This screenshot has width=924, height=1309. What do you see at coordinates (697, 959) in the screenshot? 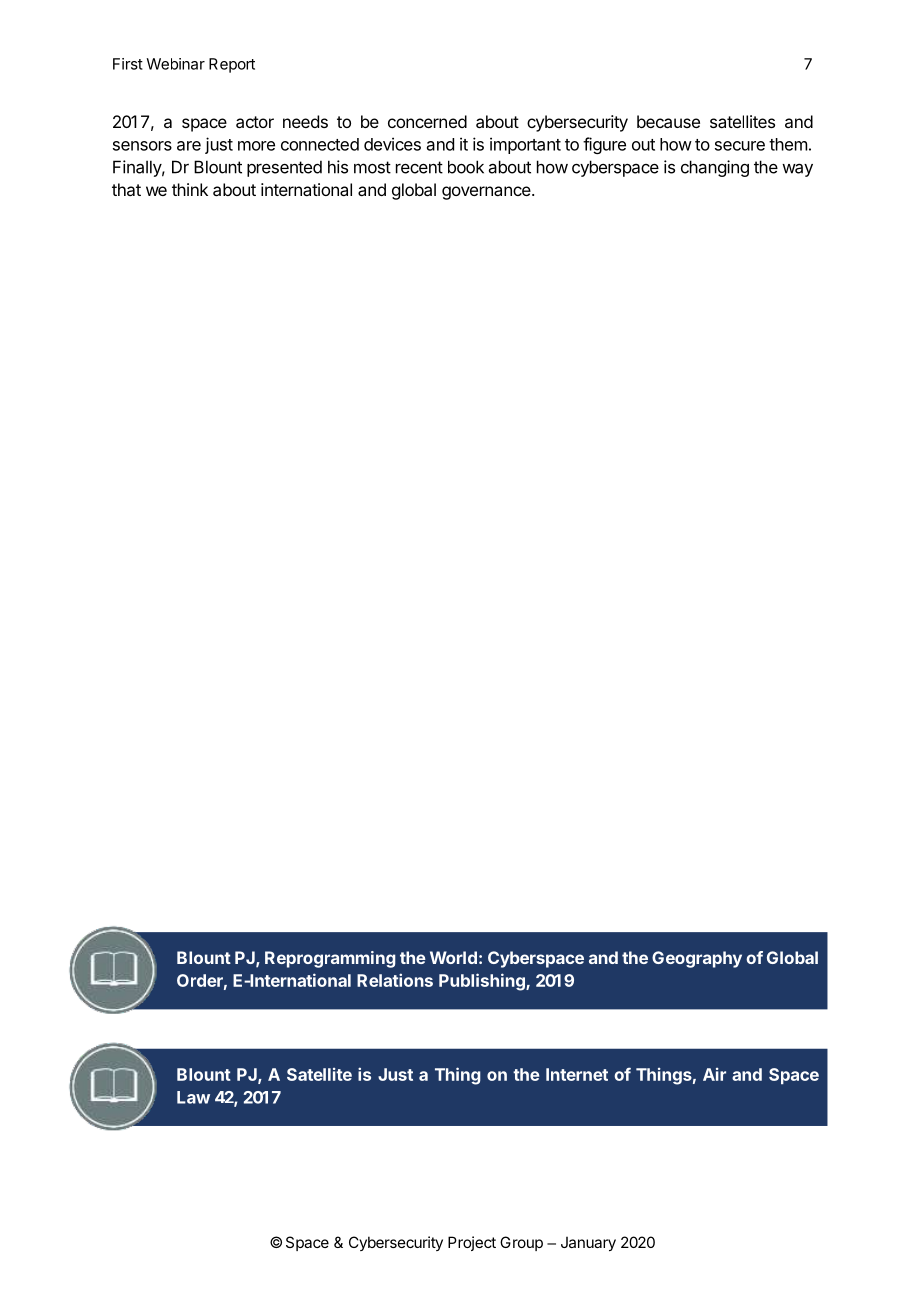
I see `Geography` at bounding box center [697, 959].
